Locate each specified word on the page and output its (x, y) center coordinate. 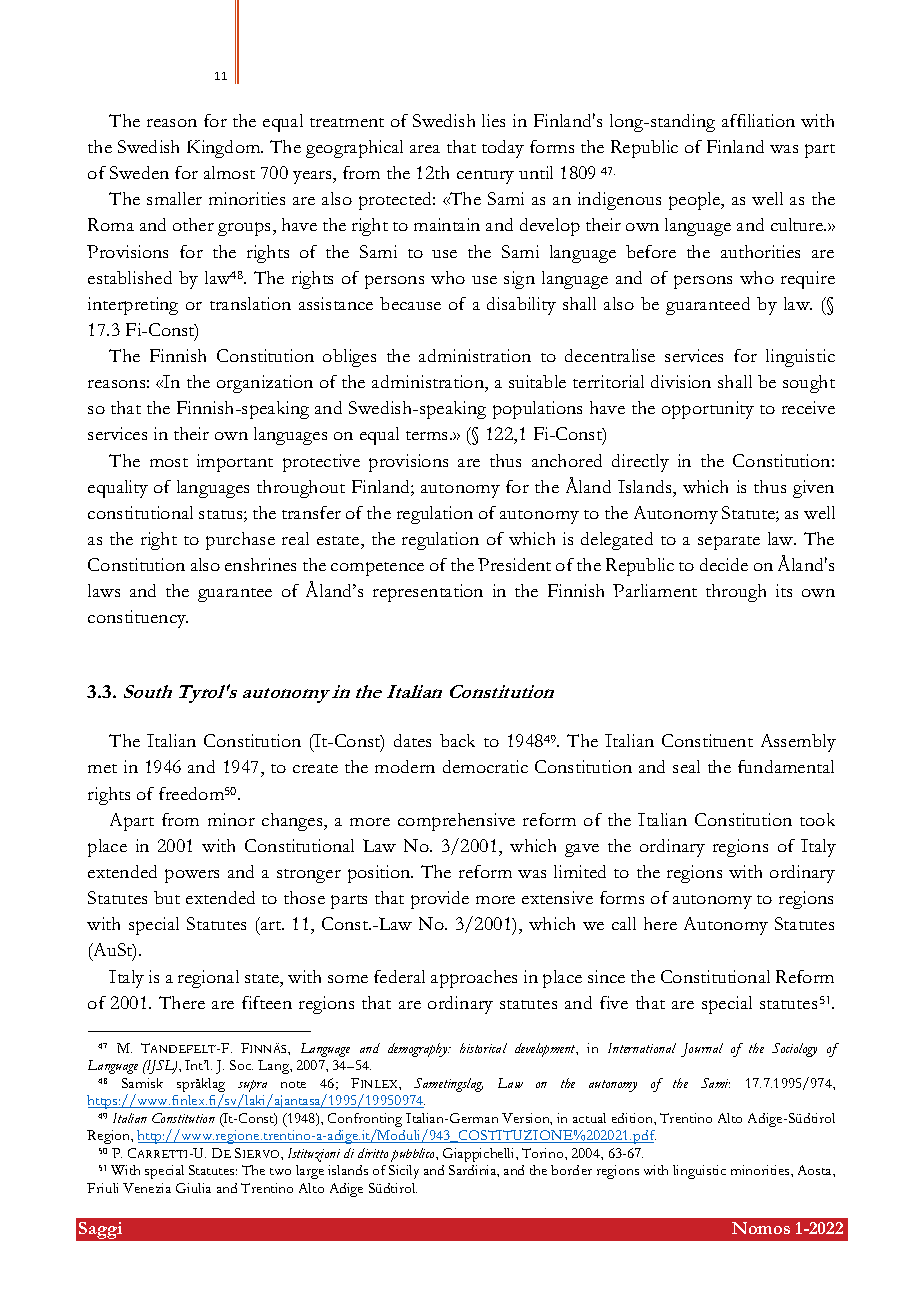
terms (428, 435)
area (425, 149)
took (817, 819)
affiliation (758, 120)
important (235, 463)
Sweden (139, 172)
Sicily (404, 1172)
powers (192, 876)
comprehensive (456, 822)
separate (729, 543)
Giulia (193, 1188)
